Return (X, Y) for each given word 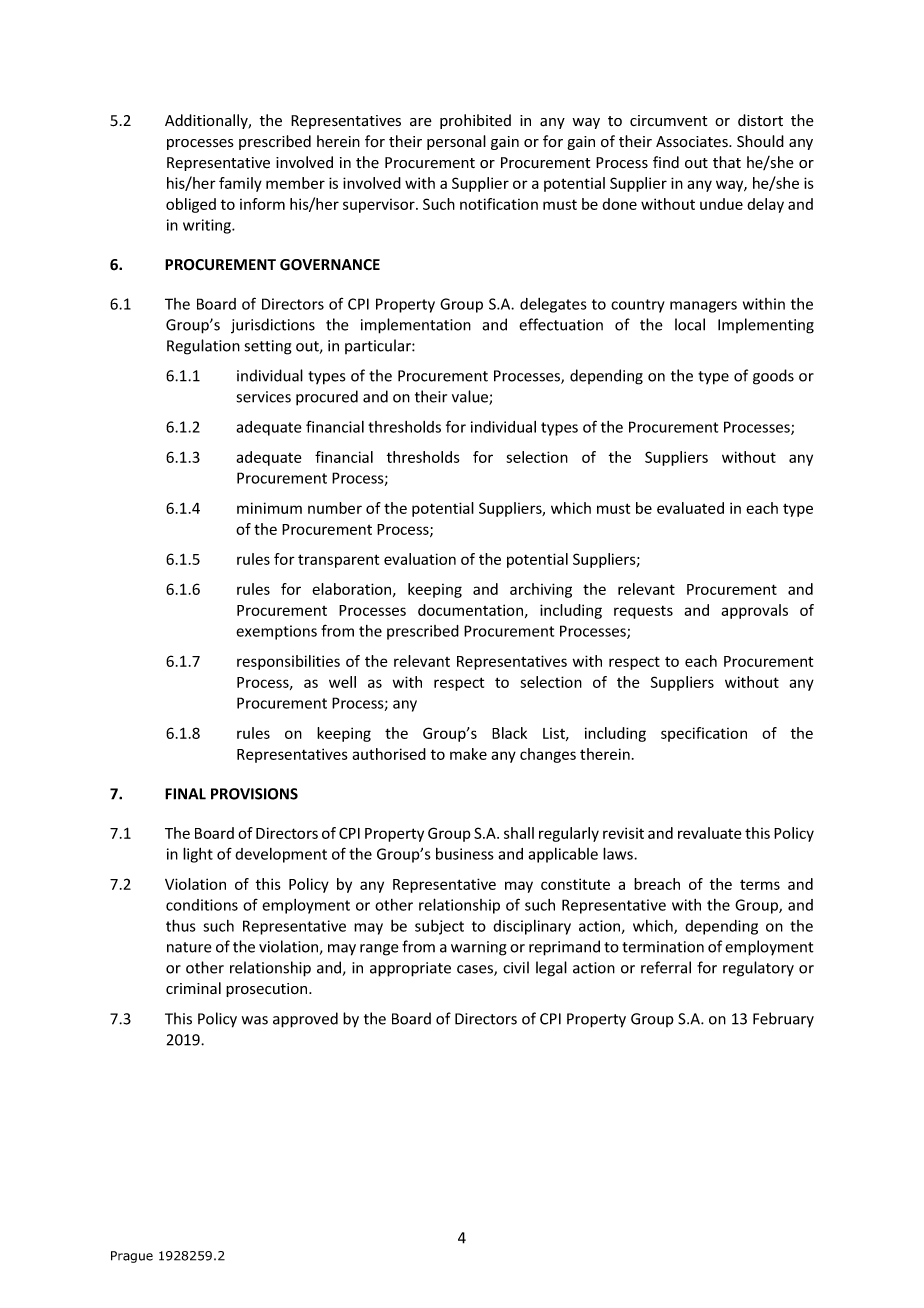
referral (666, 967)
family (240, 184)
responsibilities (288, 662)
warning (479, 948)
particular (379, 346)
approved (305, 1020)
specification (704, 734)
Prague (132, 1257)
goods (773, 377)
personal (456, 142)
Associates (693, 142)
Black (509, 733)
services (264, 397)
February (783, 1020)
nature (189, 947)
